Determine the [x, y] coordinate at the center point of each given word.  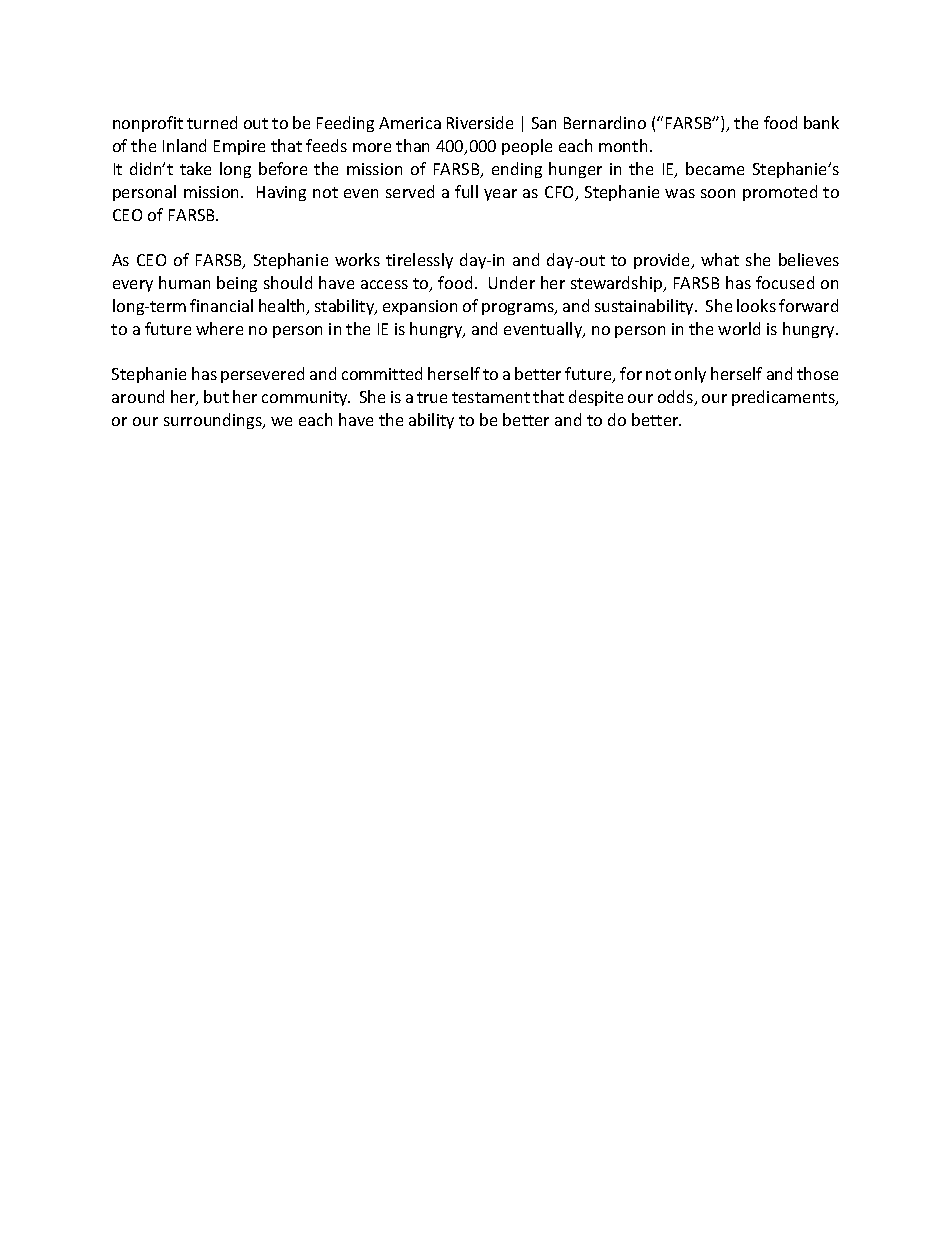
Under [512, 282]
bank [821, 122]
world [739, 328]
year [500, 195]
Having [281, 193]
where [219, 328]
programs [519, 309]
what [720, 259]
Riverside [480, 122]
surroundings [214, 421]
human [184, 282]
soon [718, 193]
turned [212, 122]
